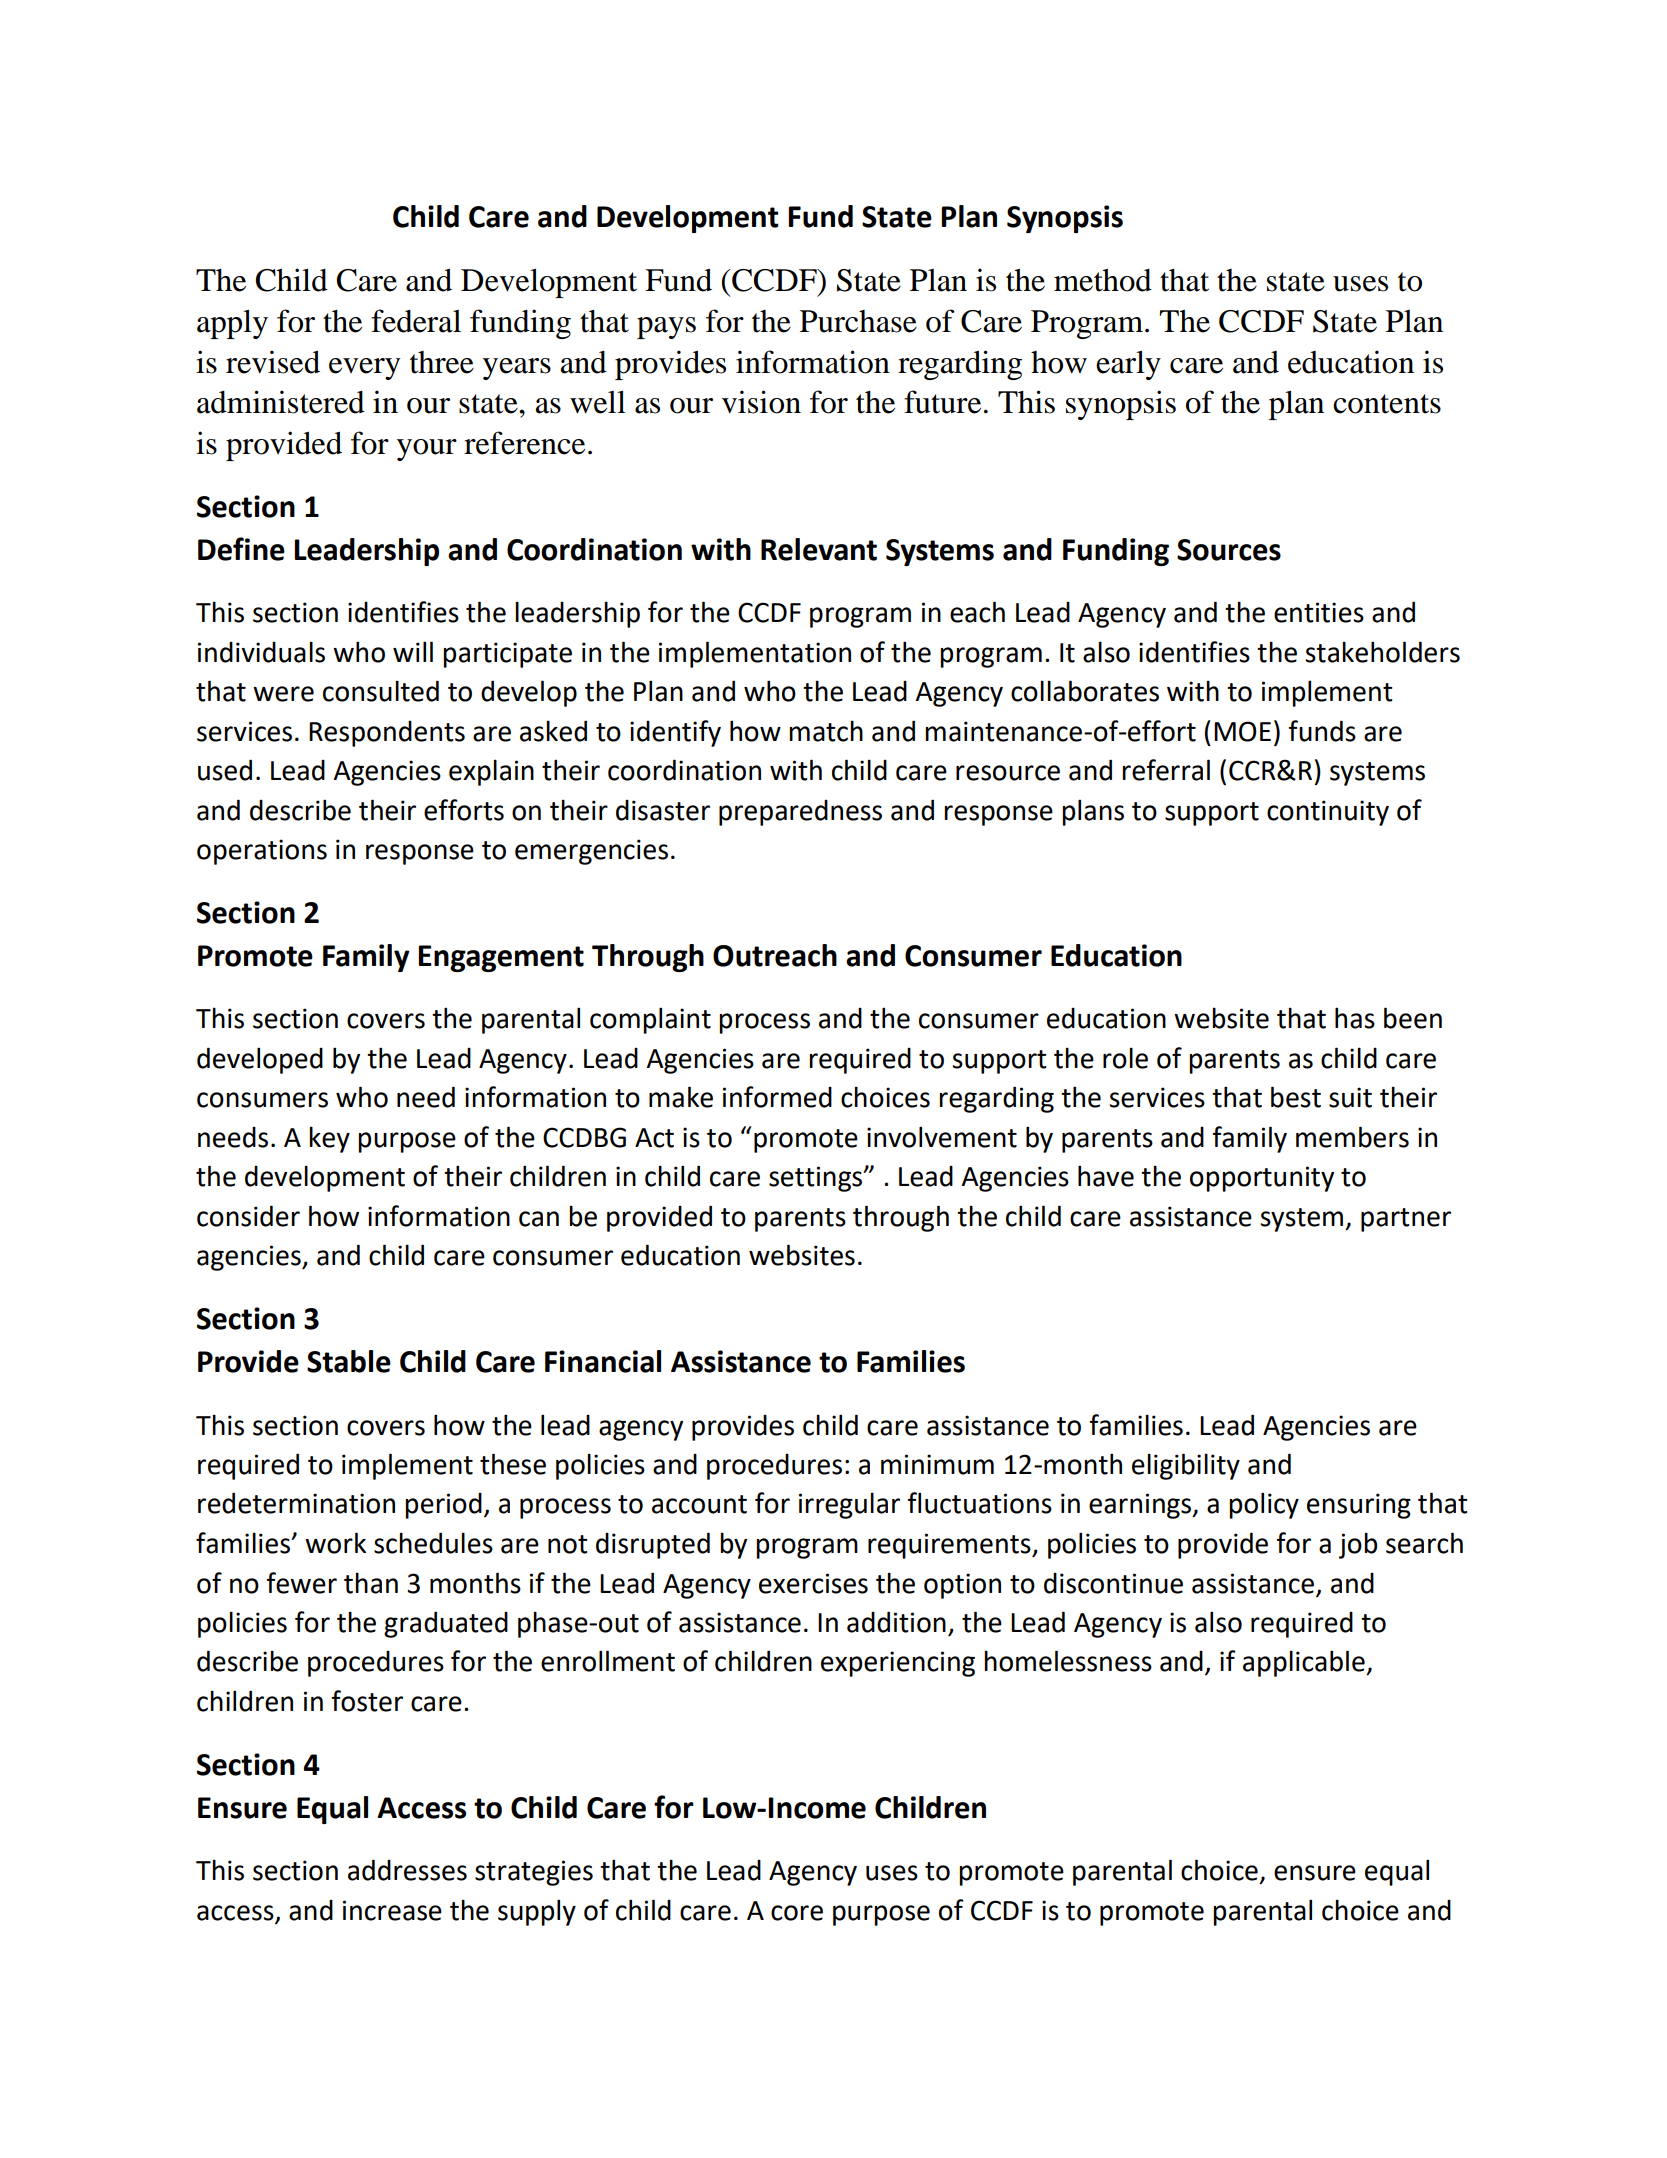 This image has height=2158, width=1667. What do you see at coordinates (1242, 731) in the image?
I see `MOE` at bounding box center [1242, 731].
